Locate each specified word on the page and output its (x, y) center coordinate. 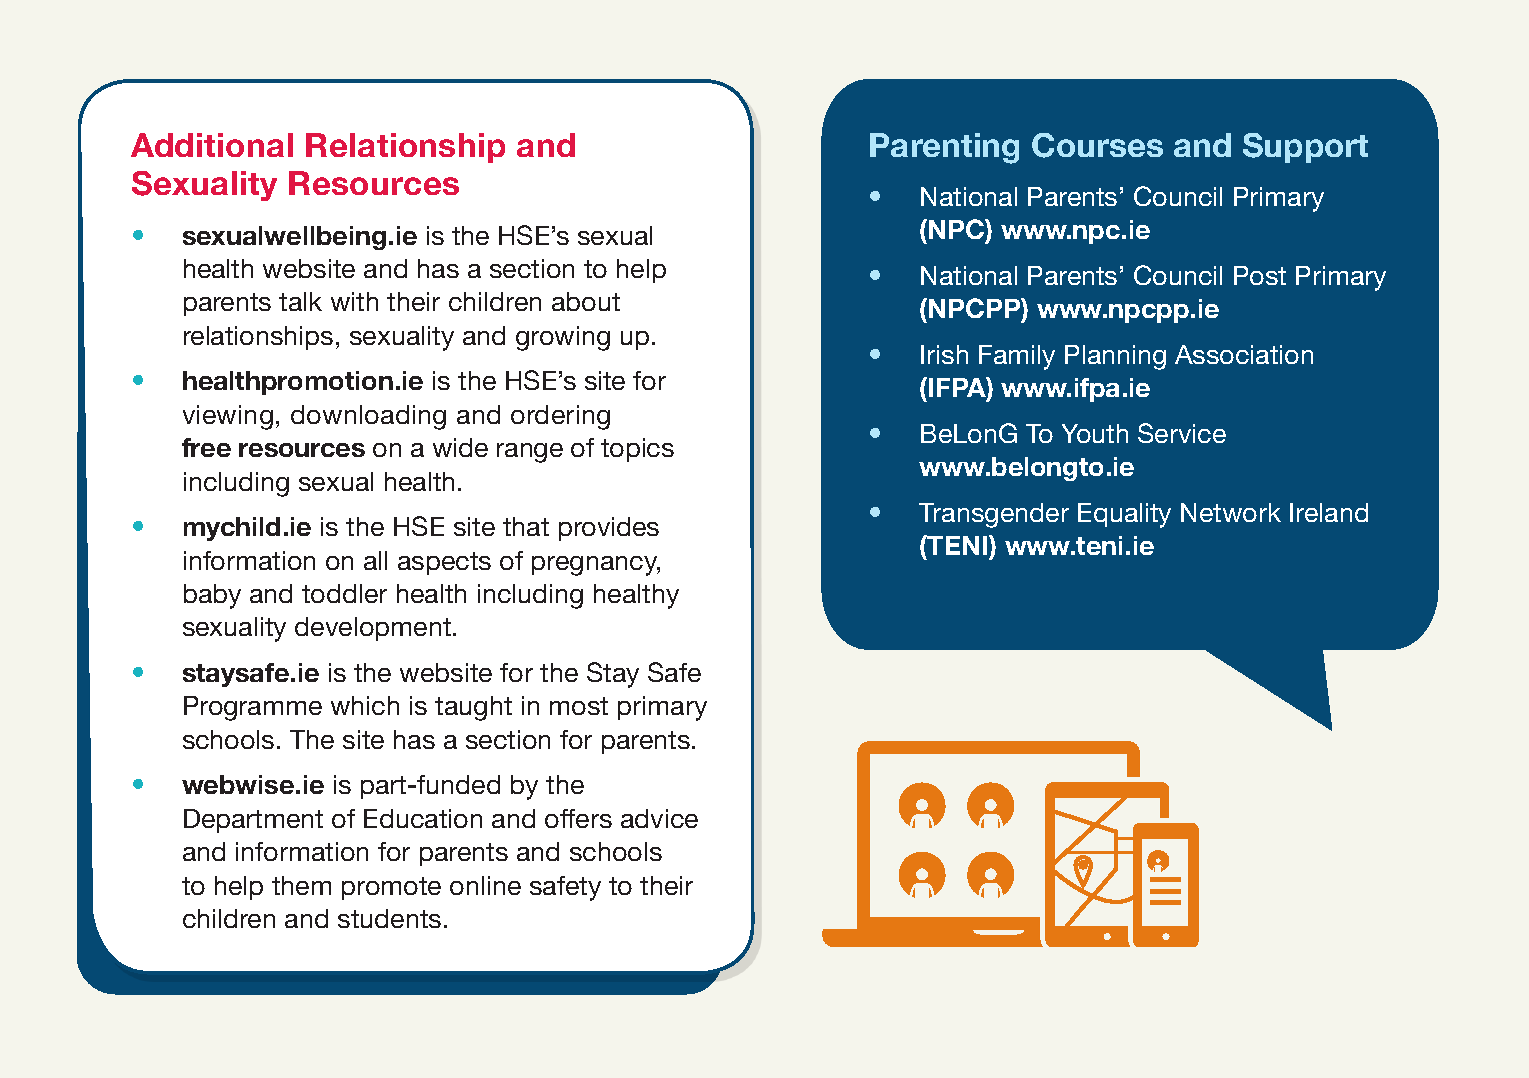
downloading (368, 417)
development (373, 629)
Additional (212, 145)
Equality (1124, 515)
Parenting (944, 148)
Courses (1097, 145)
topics (637, 450)
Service (1182, 433)
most (579, 706)
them (301, 885)
